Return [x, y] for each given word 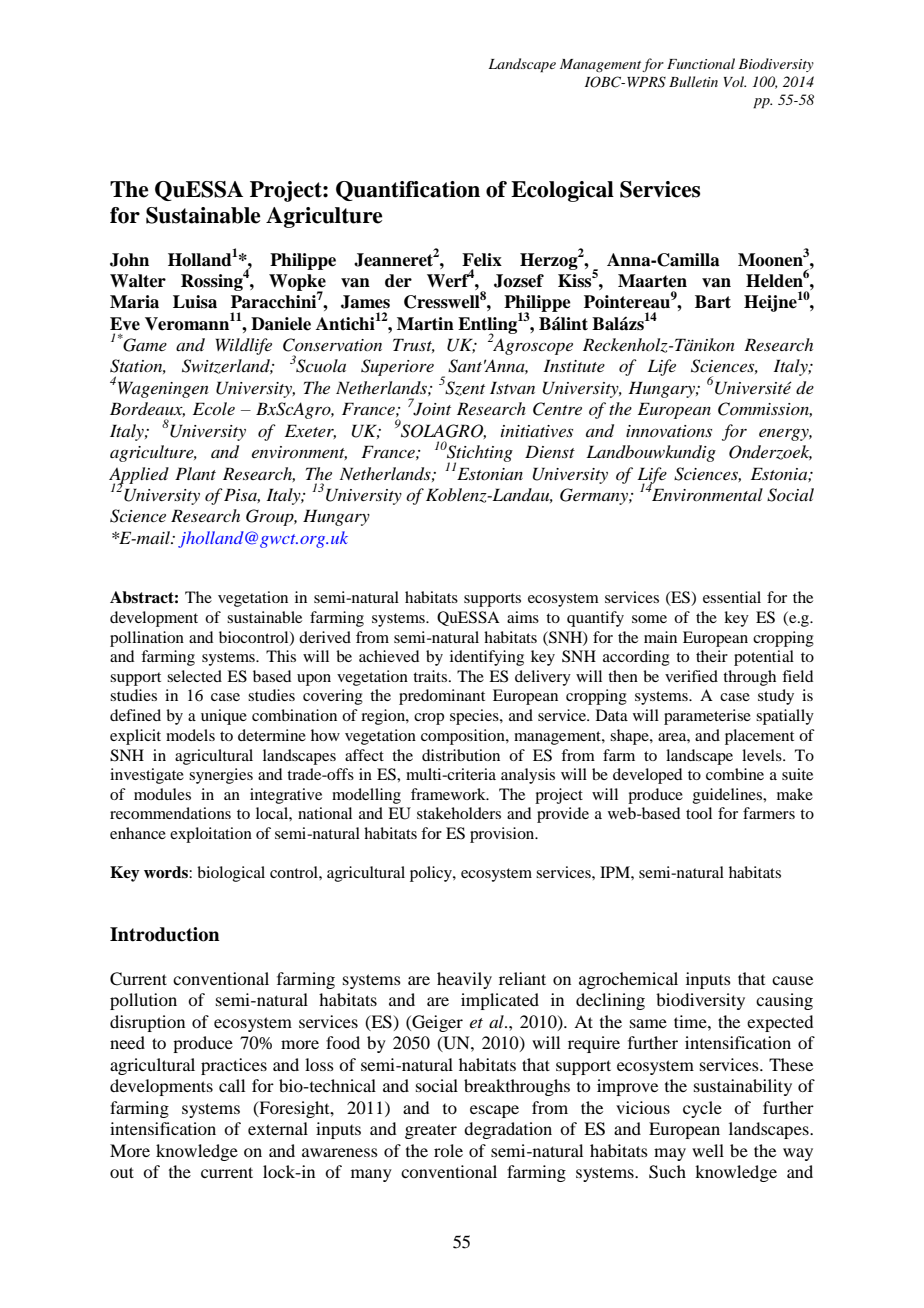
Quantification [408, 191]
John [129, 260]
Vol [735, 81]
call [232, 1085]
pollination [147, 639]
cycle [702, 1109]
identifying [487, 658]
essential [732, 597]
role [448, 1150]
